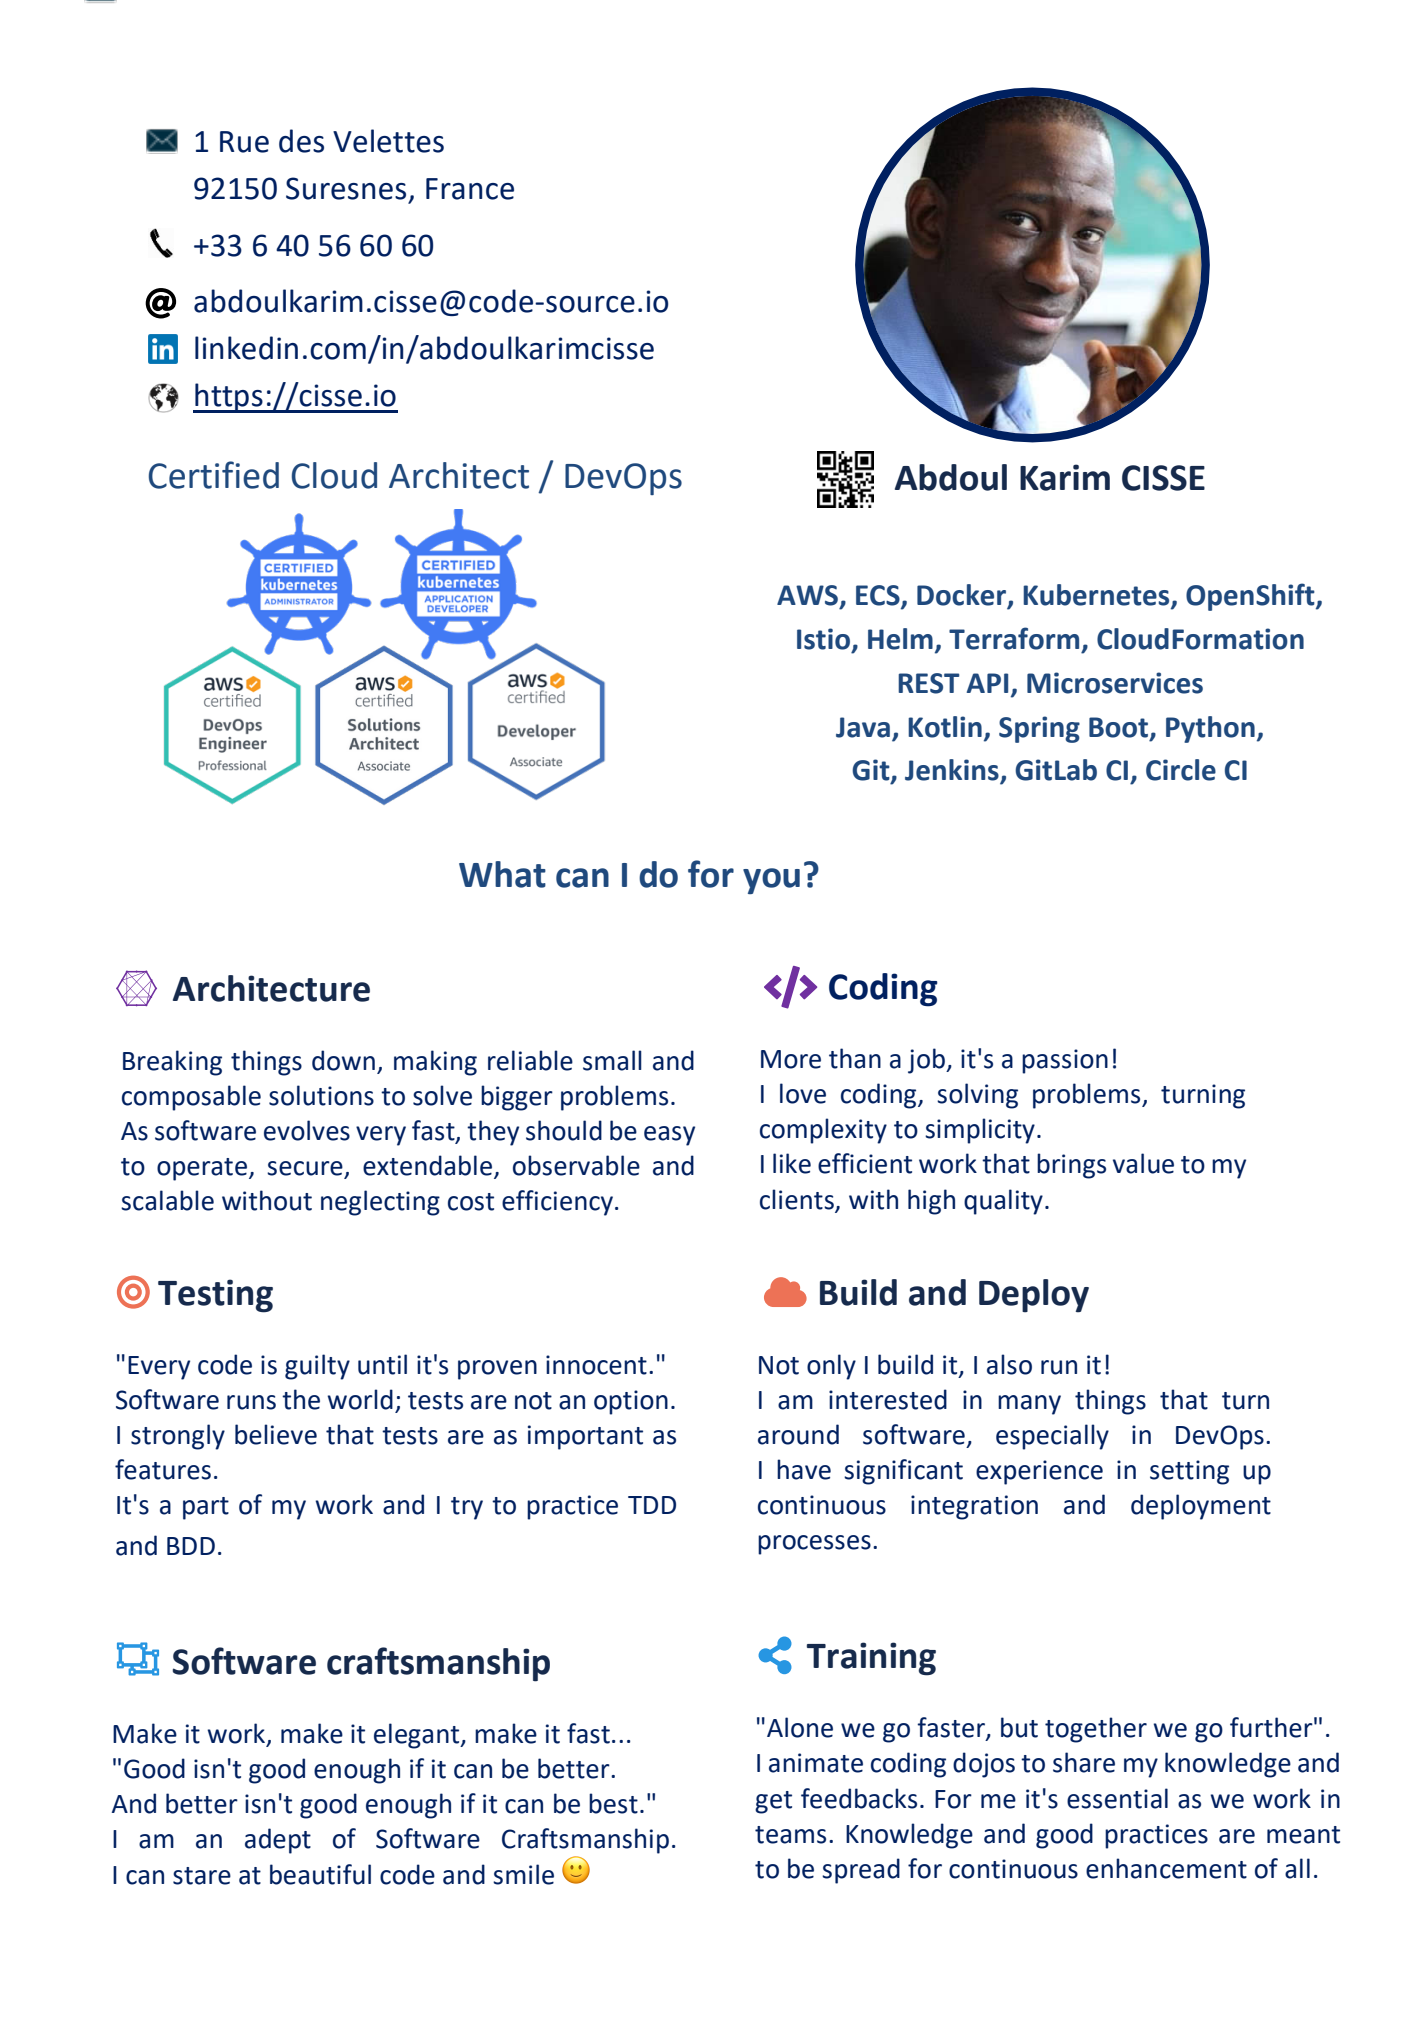 The image size is (1426, 2019). What do you see at coordinates (792, 1163) in the screenshot?
I see `like` at bounding box center [792, 1163].
